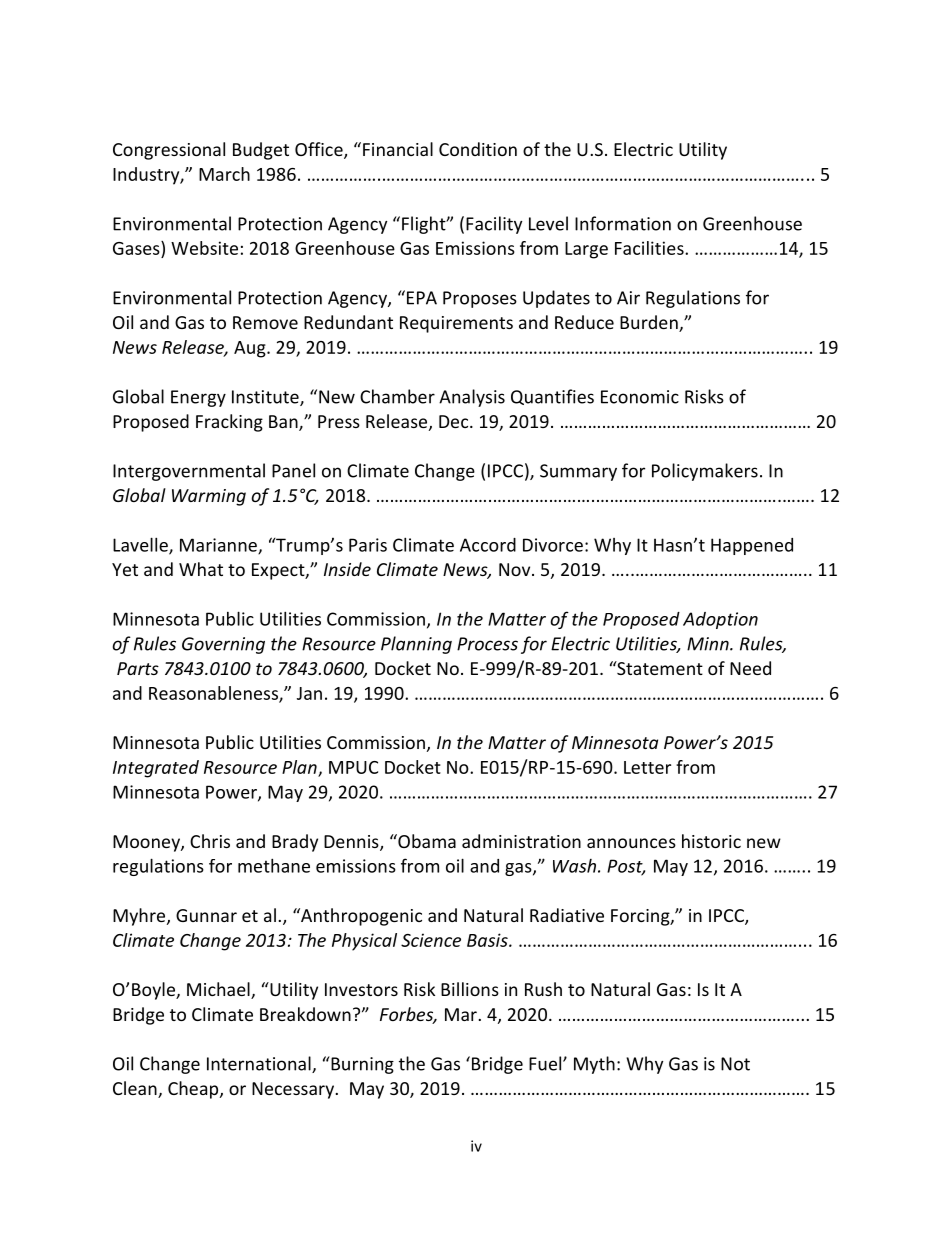  What do you see at coordinates (711, 841) in the screenshot?
I see `historic` at bounding box center [711, 841].
